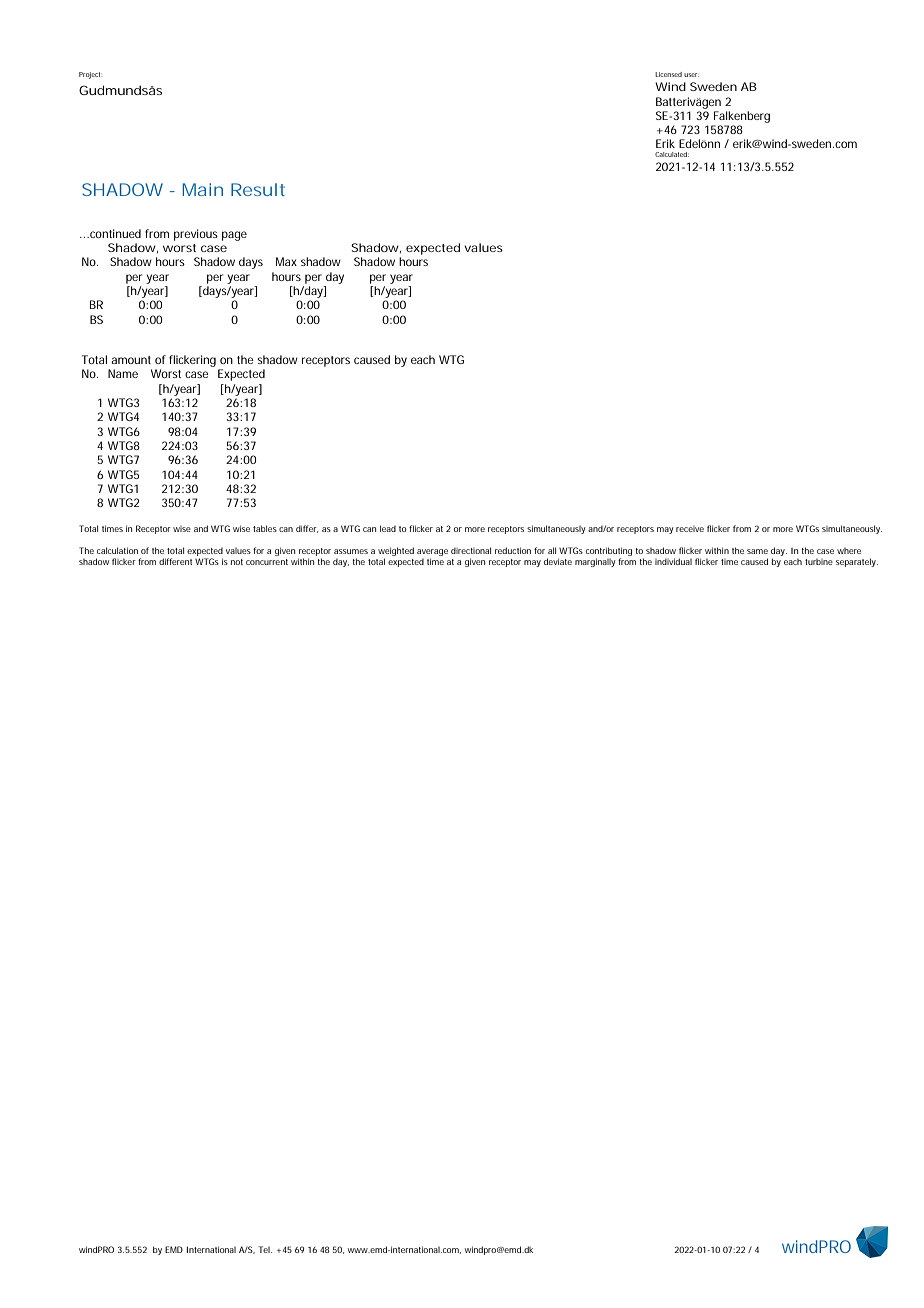 The width and height of the screenshot is (924, 1308). Describe the element at coordinates (286, 261) in the screenshot. I see `Max` at that location.
